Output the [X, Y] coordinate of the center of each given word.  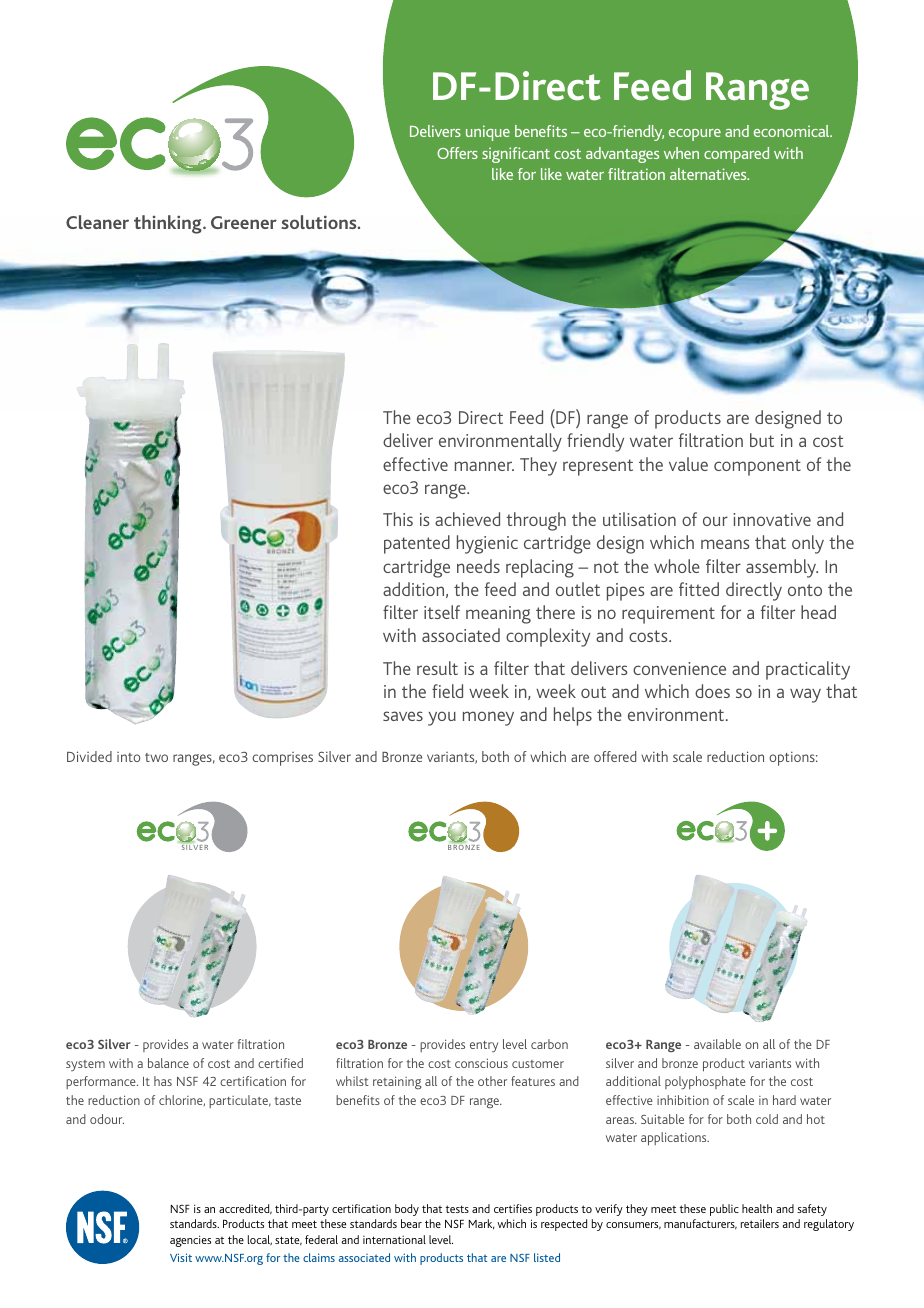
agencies [190, 1241]
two [156, 757]
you [442, 718]
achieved [467, 519]
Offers [457, 153]
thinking [169, 224]
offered [615, 756]
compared [736, 155]
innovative [772, 519]
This [398, 519]
